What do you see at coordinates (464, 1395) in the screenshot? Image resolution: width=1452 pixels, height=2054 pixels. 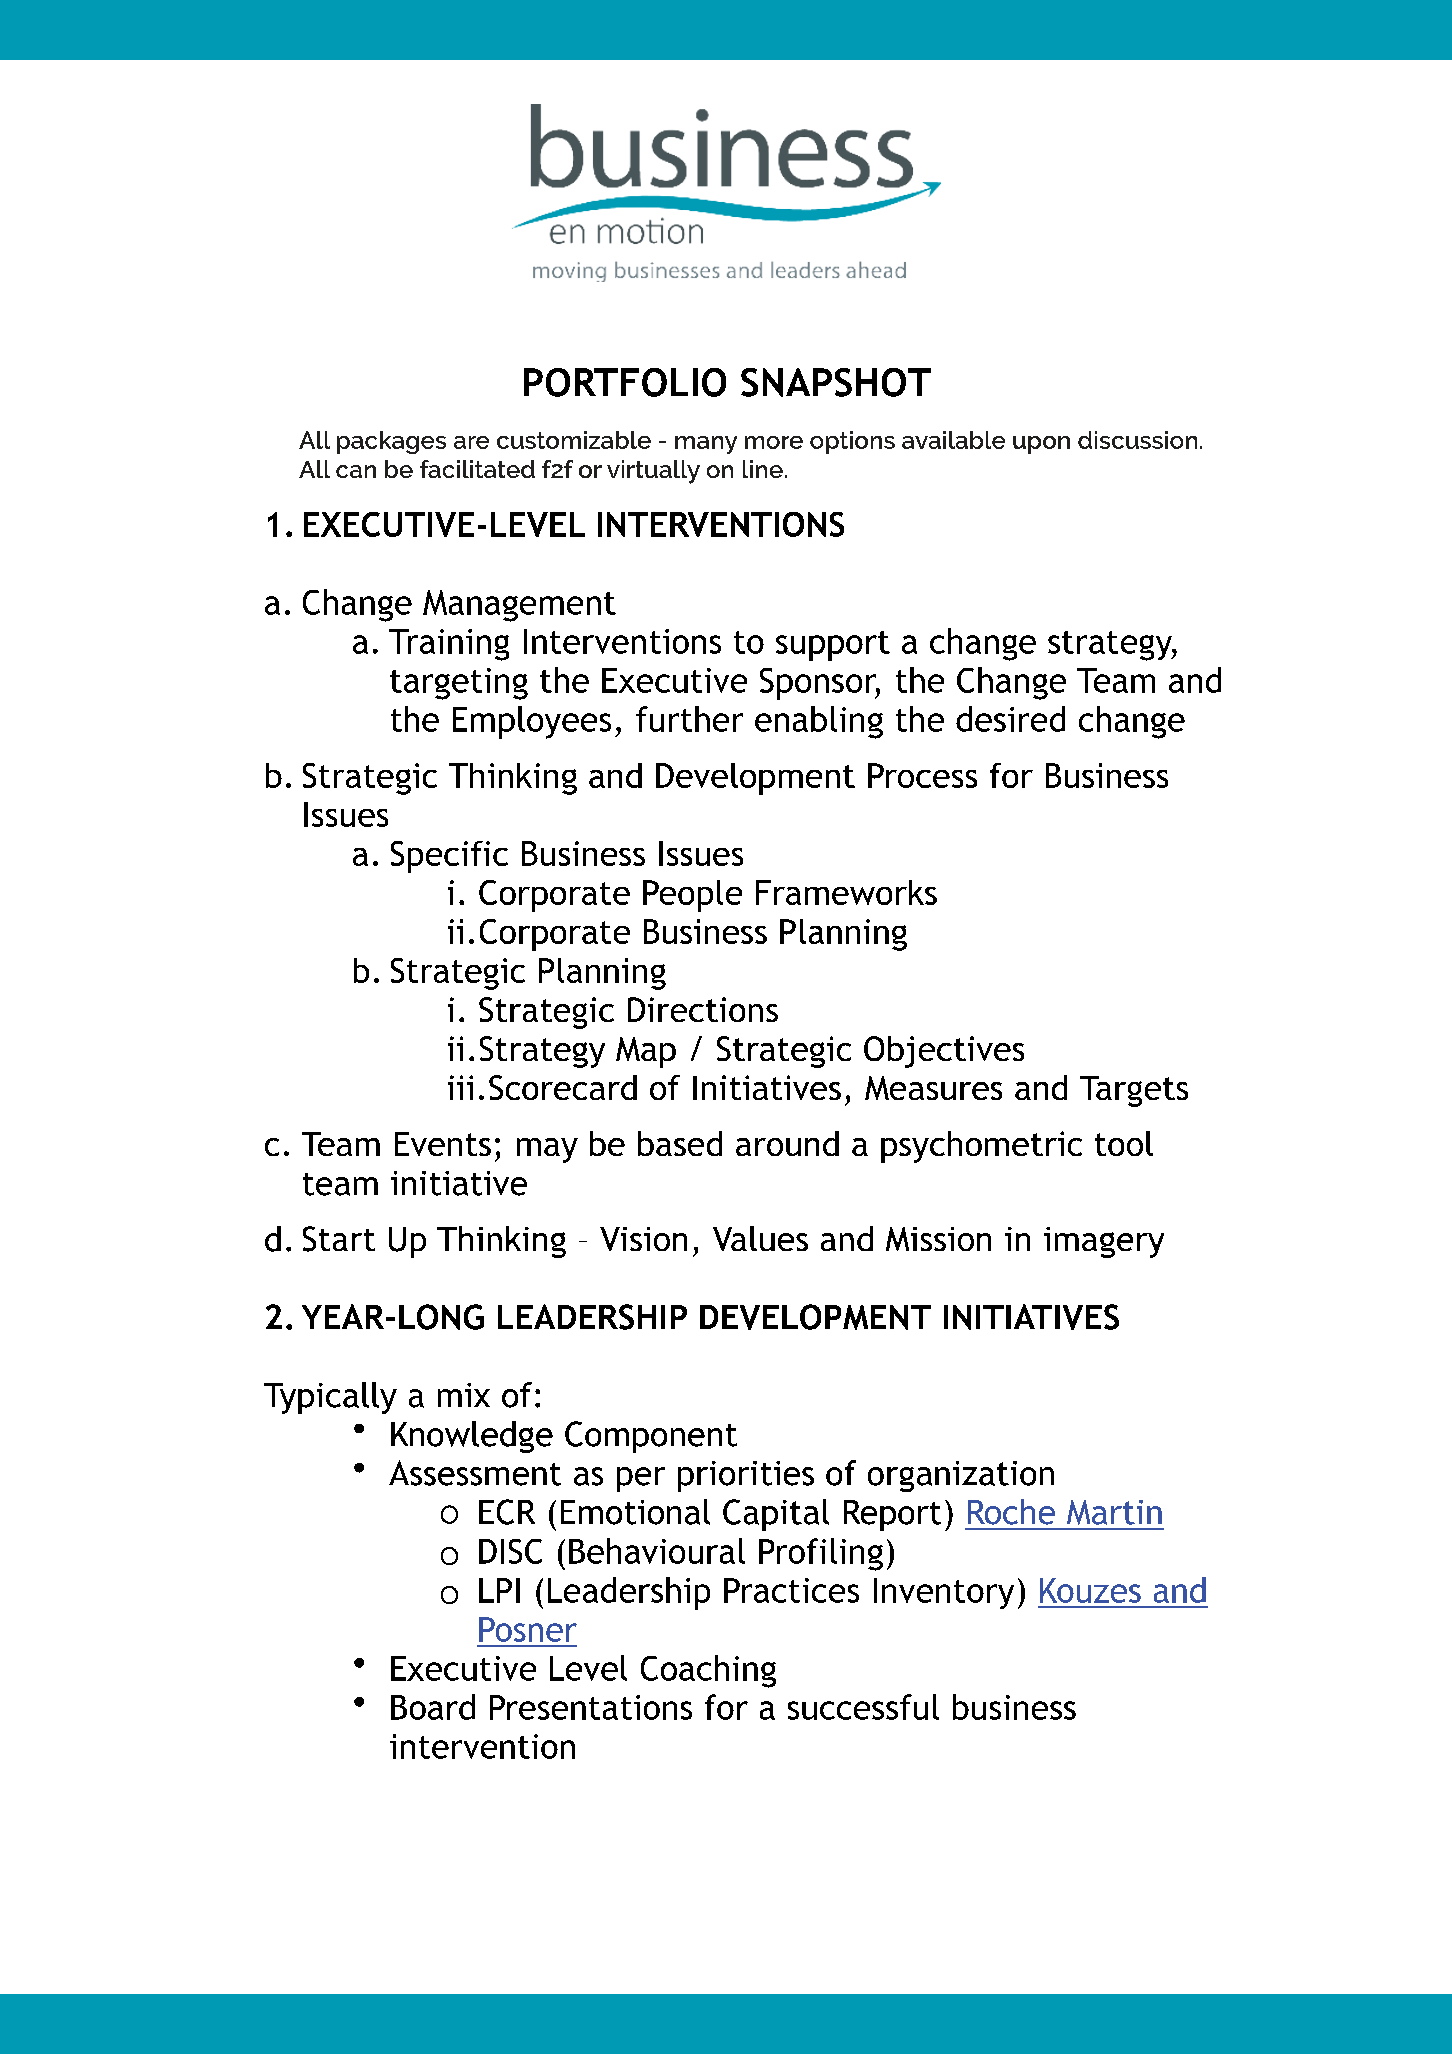 I see `mix` at bounding box center [464, 1395].
